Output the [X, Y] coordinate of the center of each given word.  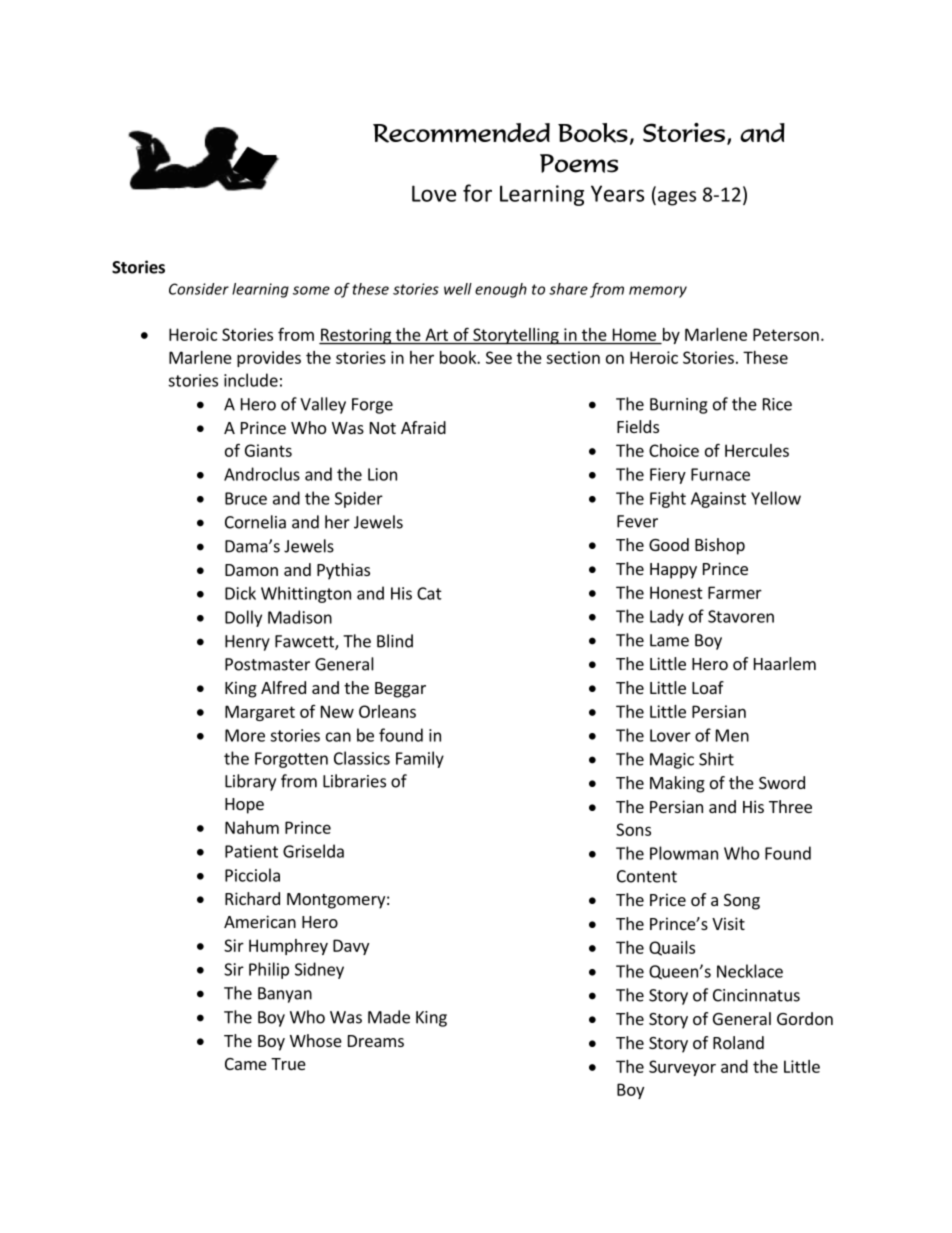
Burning [679, 406]
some [311, 290]
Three [790, 806]
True [288, 1064]
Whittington [306, 594]
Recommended [461, 133]
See [499, 357]
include [251, 380]
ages [675, 198]
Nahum [252, 827]
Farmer [735, 592]
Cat [429, 593]
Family [420, 759]
